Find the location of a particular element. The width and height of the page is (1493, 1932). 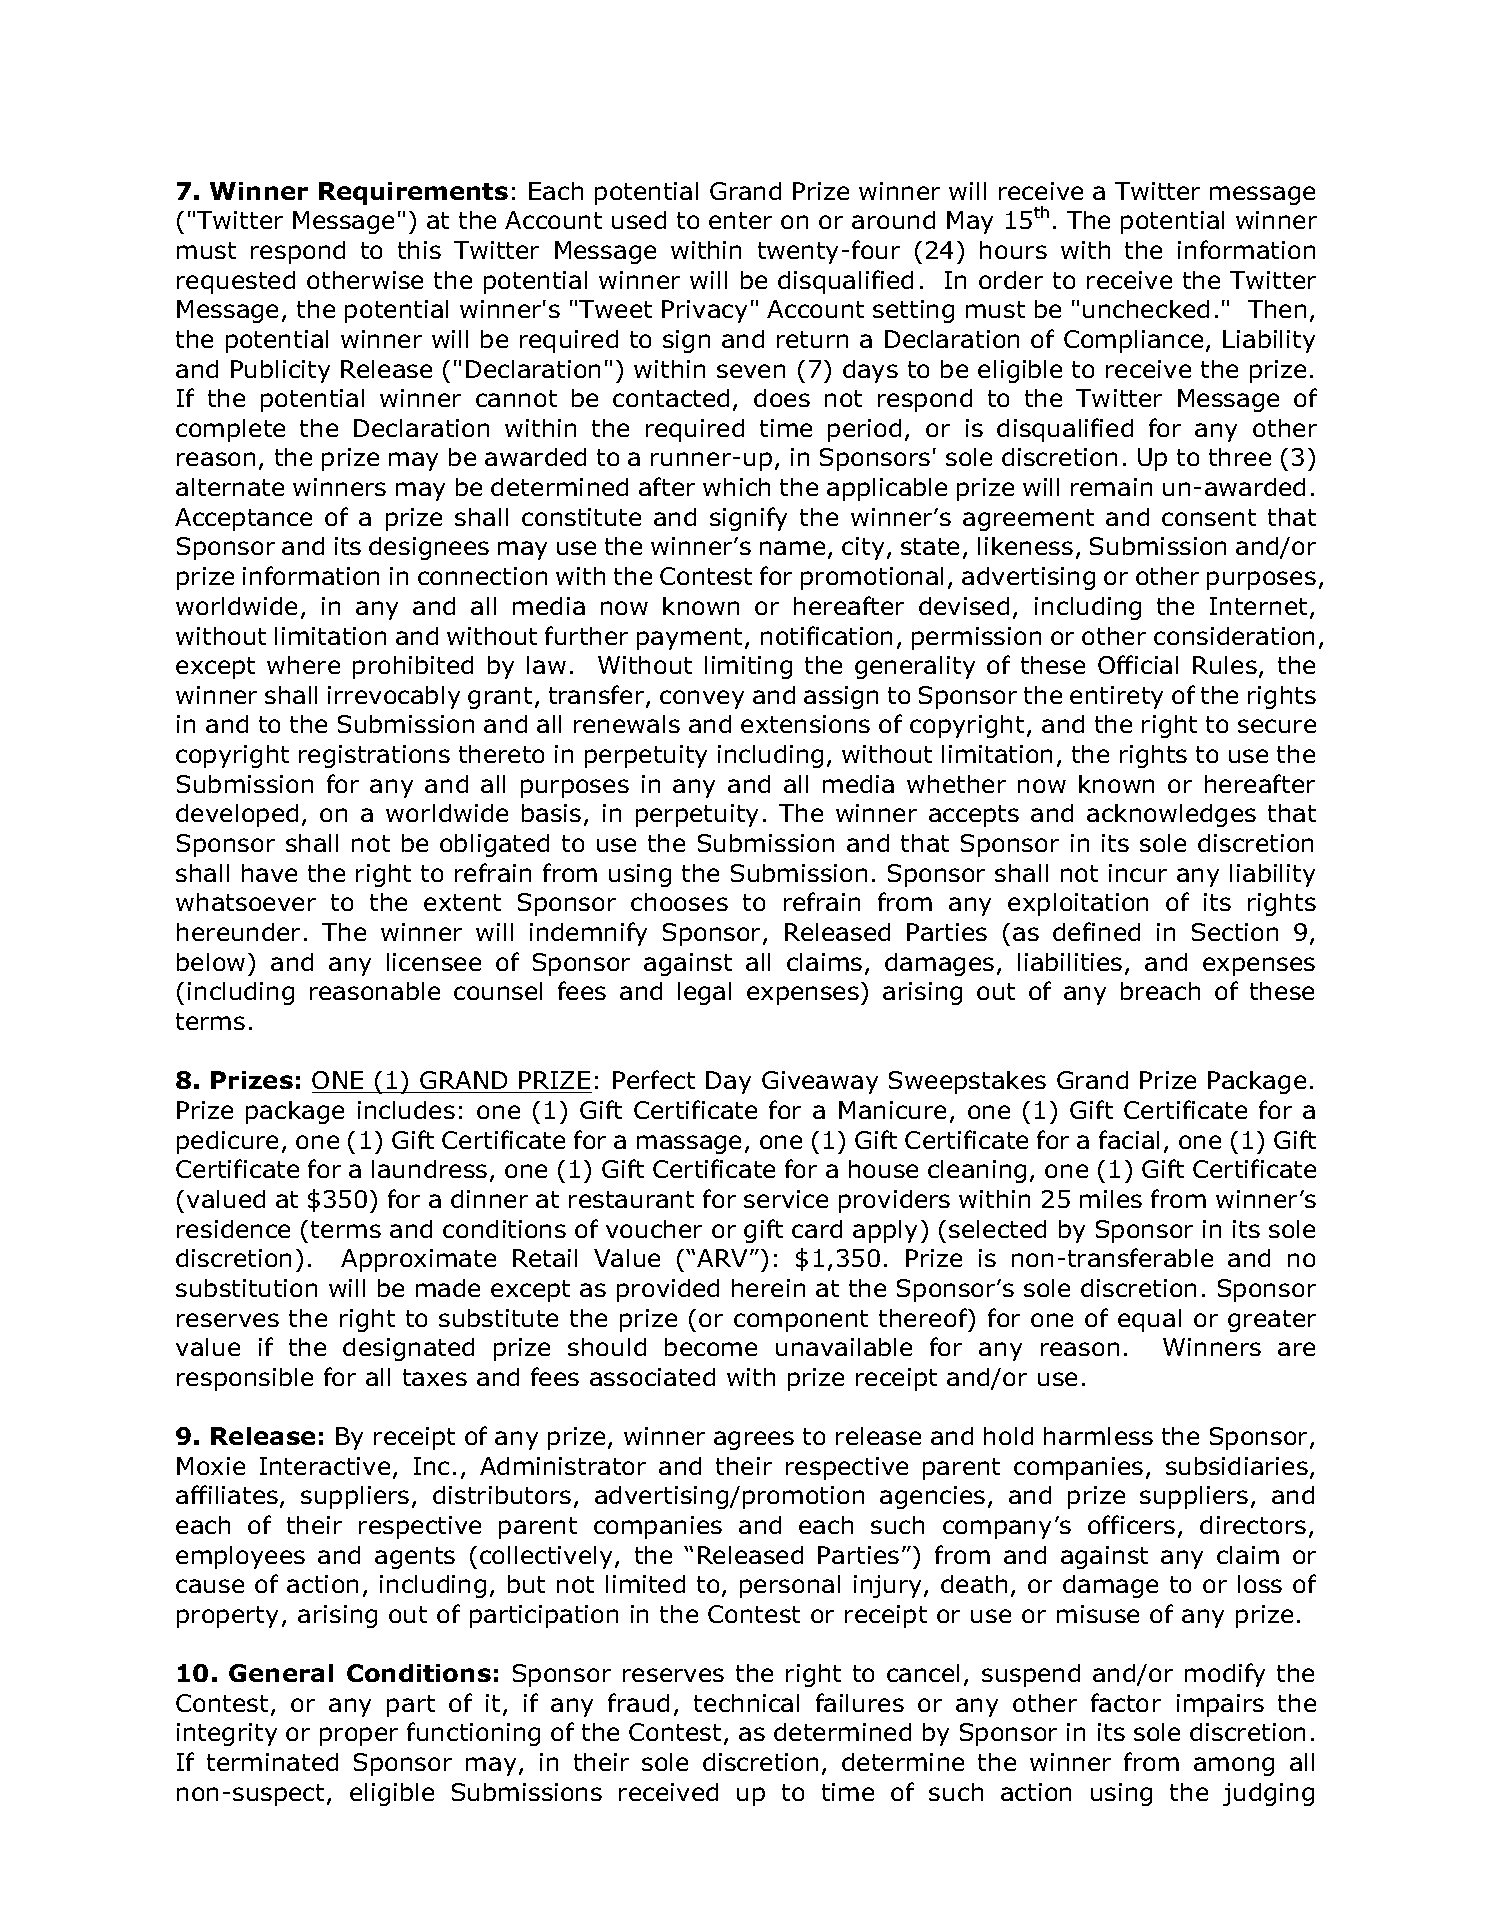

unchecked is located at coordinates (1146, 309).
